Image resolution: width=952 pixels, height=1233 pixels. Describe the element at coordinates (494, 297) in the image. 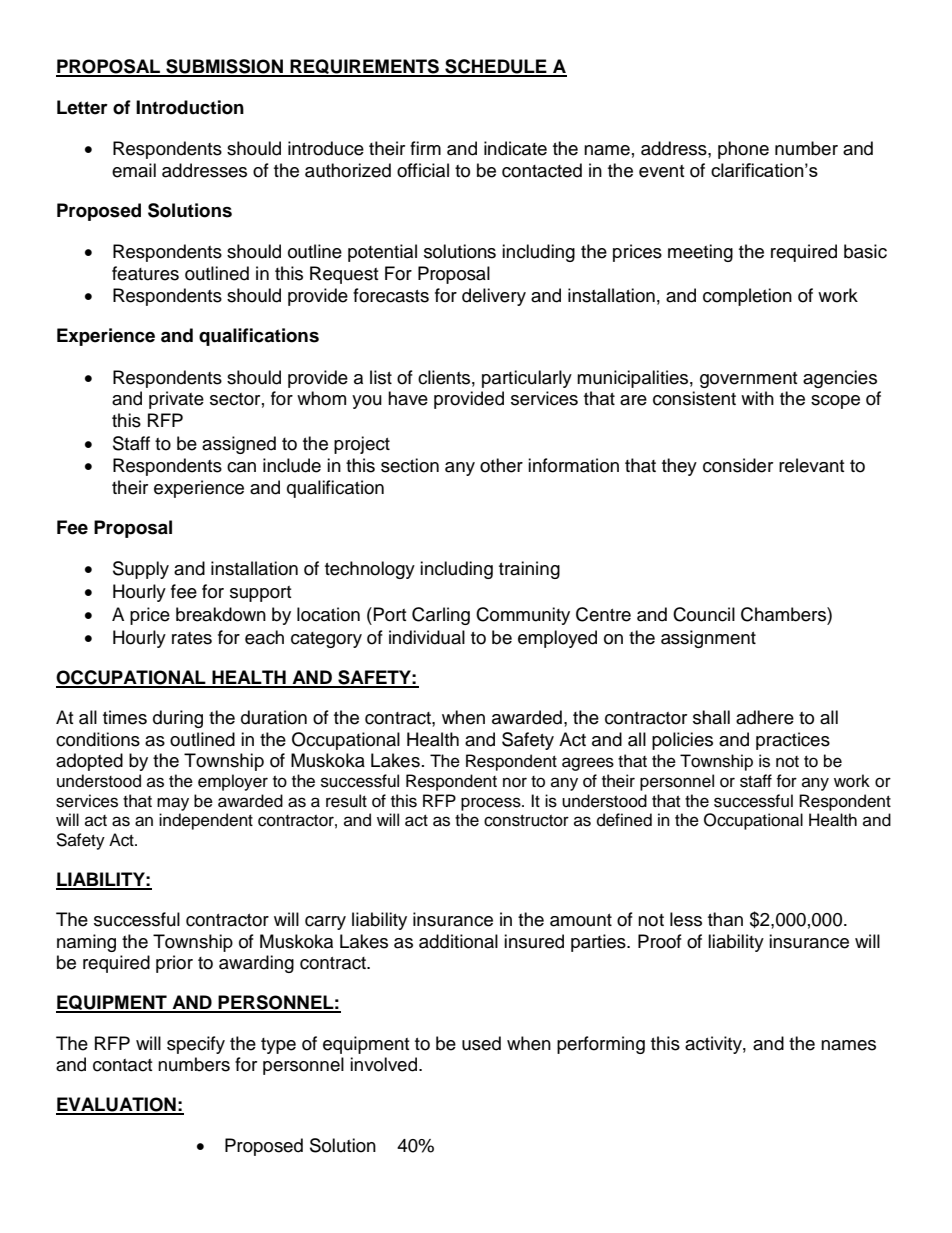

I see `delivery` at that location.
